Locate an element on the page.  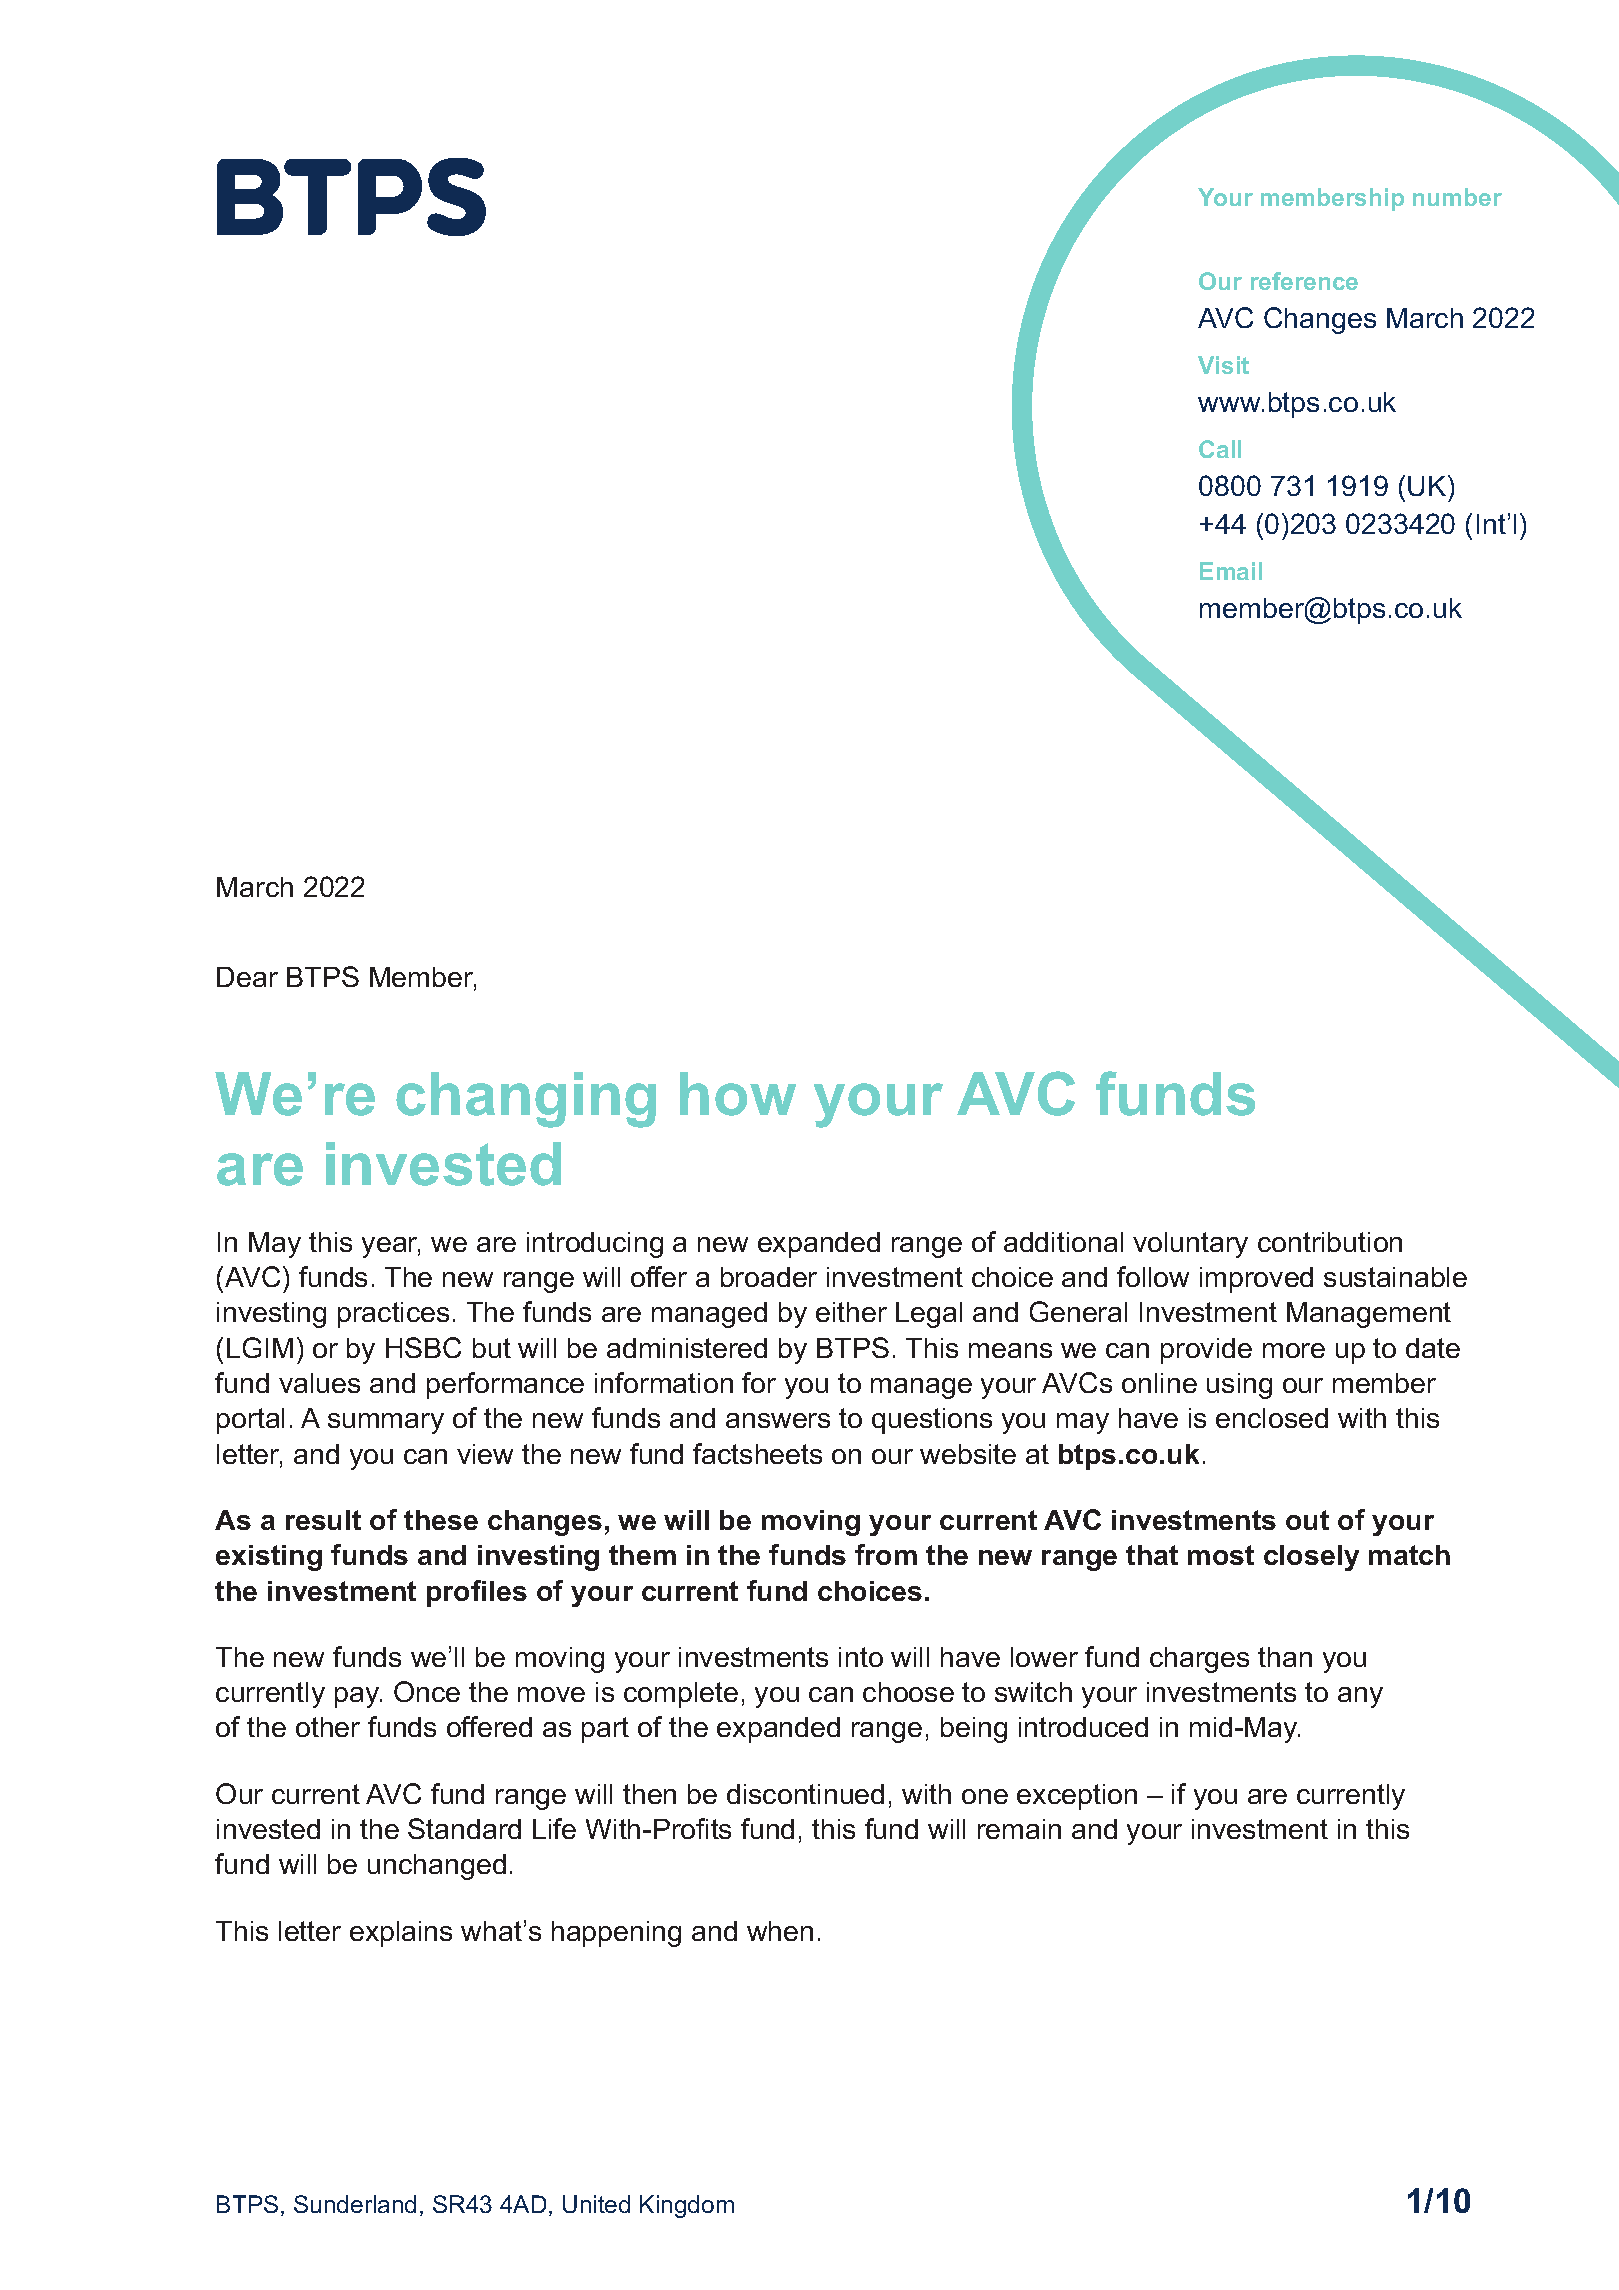
reference is located at coordinates (1304, 281).
